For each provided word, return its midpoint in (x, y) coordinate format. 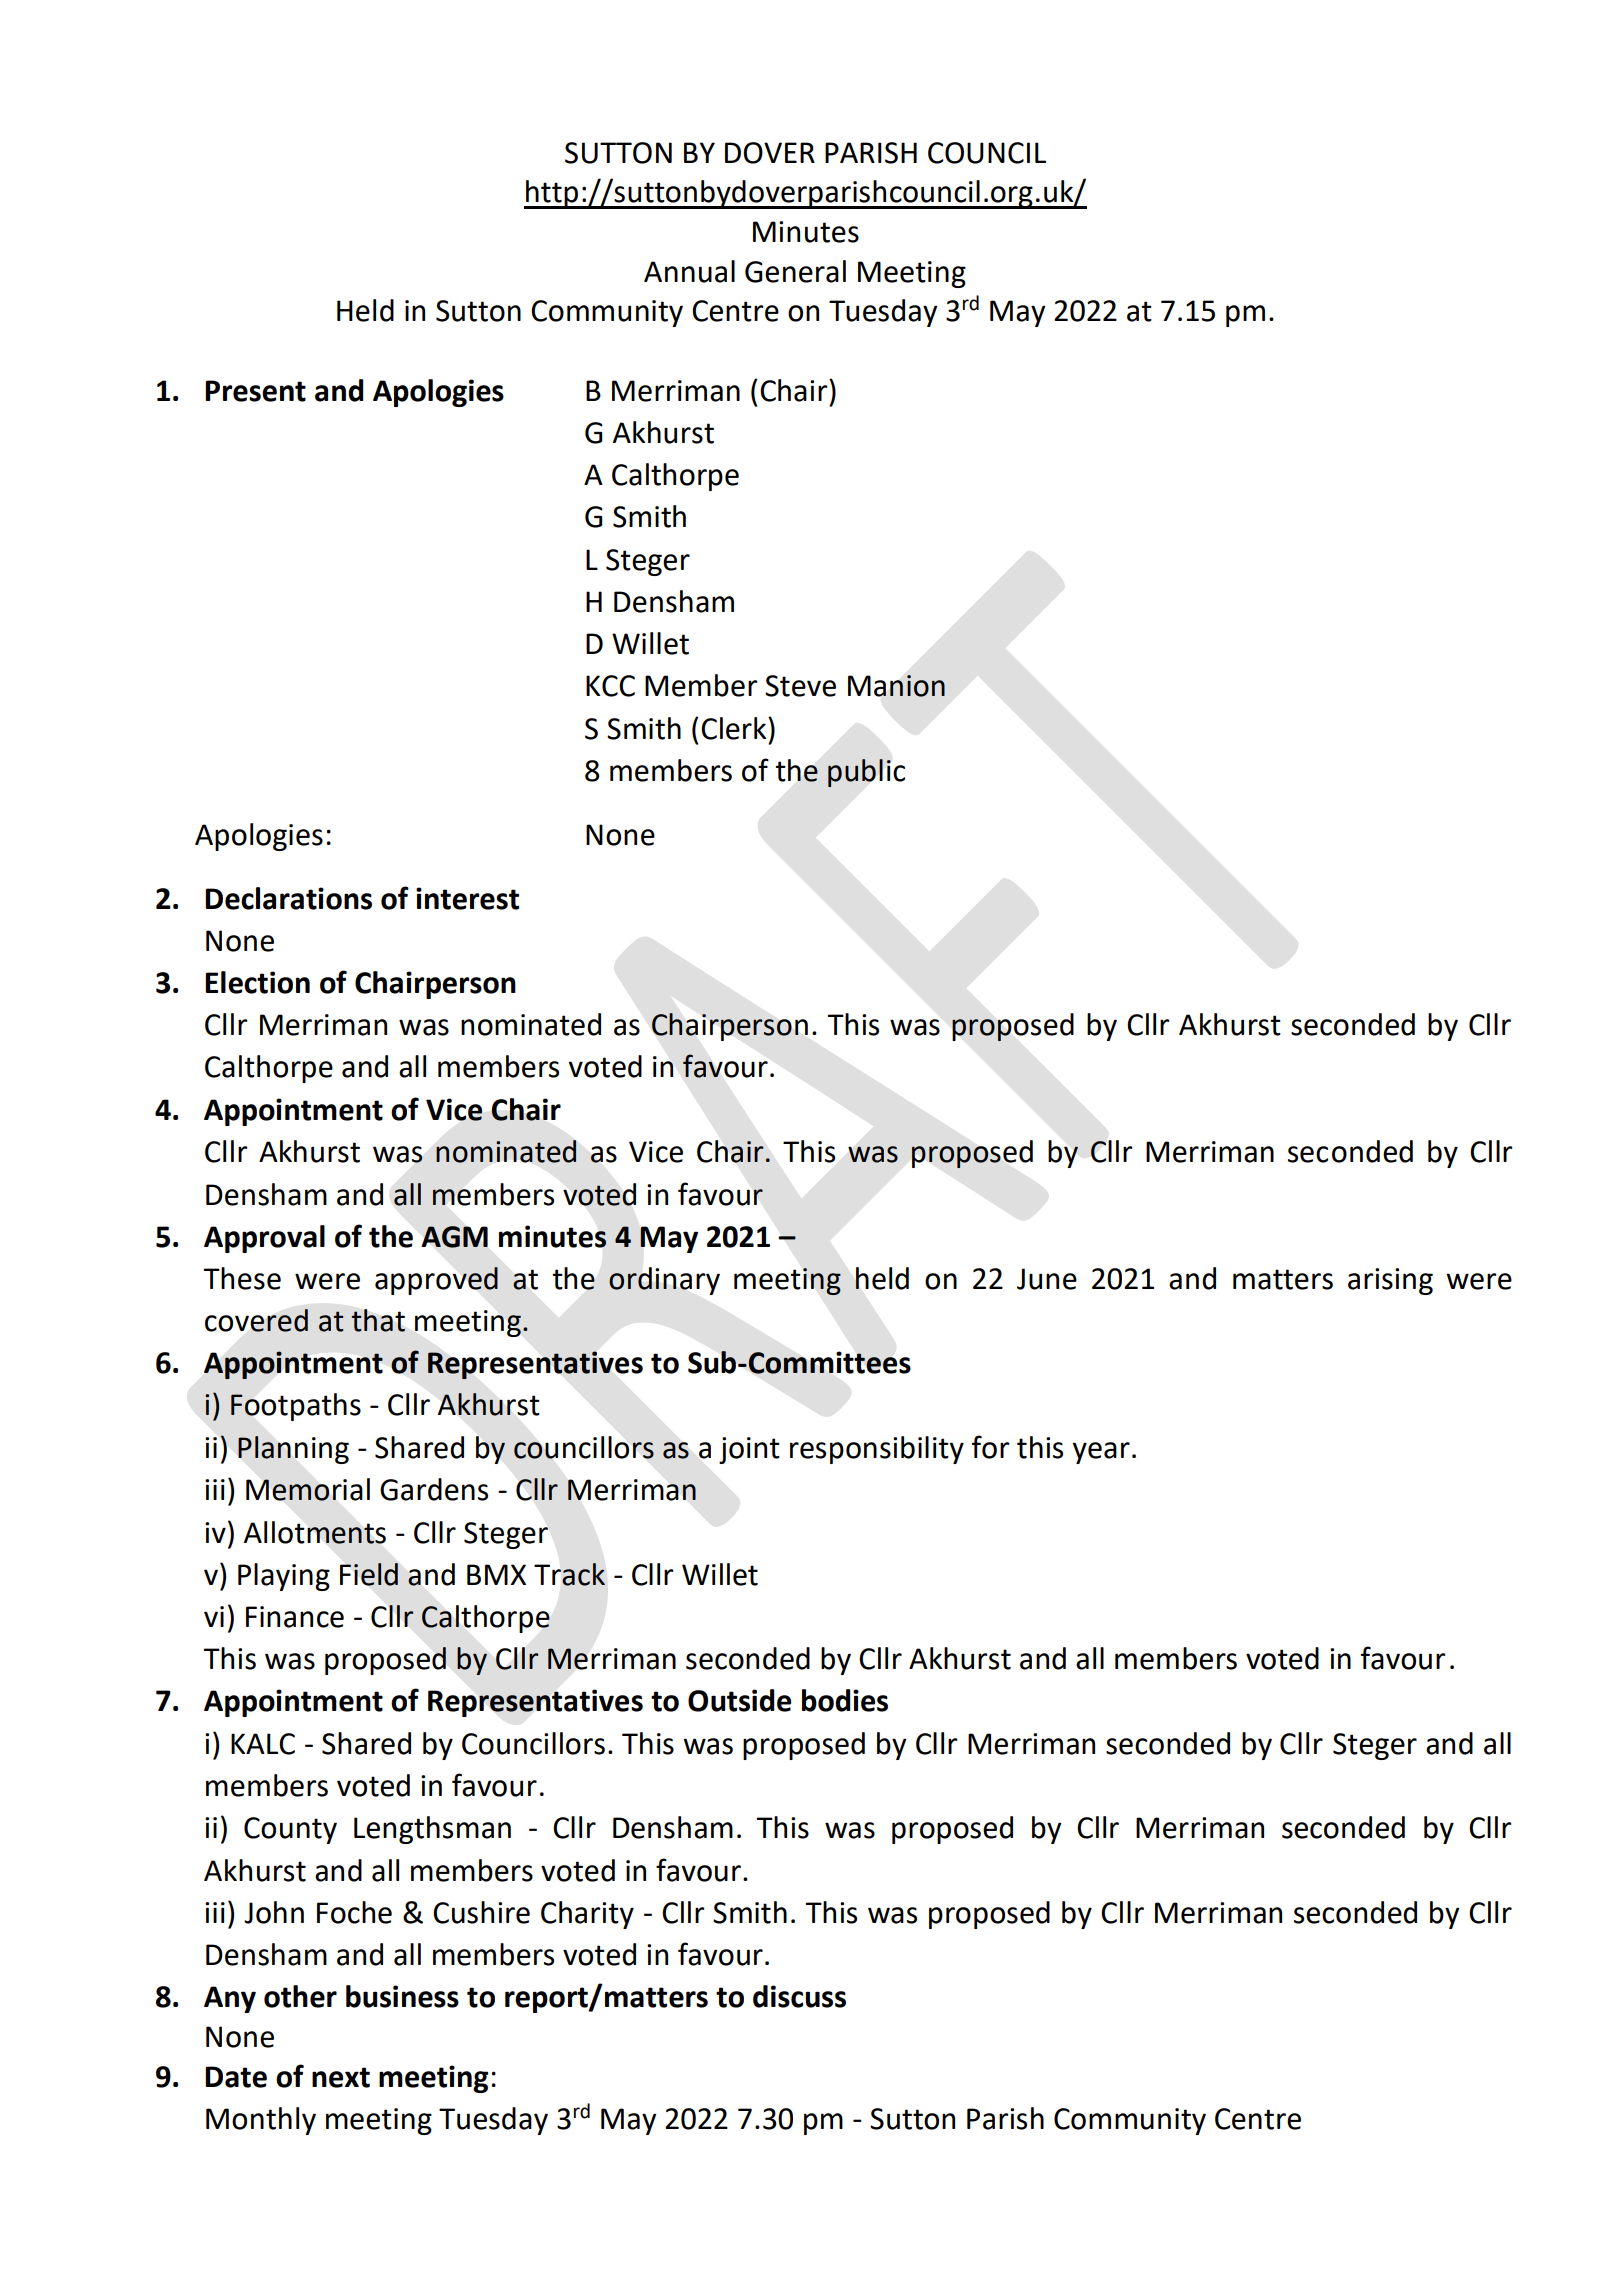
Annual (689, 271)
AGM (455, 1237)
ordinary (664, 1281)
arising (1390, 1281)
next (341, 2077)
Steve (800, 686)
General (795, 271)
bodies (845, 1700)
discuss (799, 1996)
